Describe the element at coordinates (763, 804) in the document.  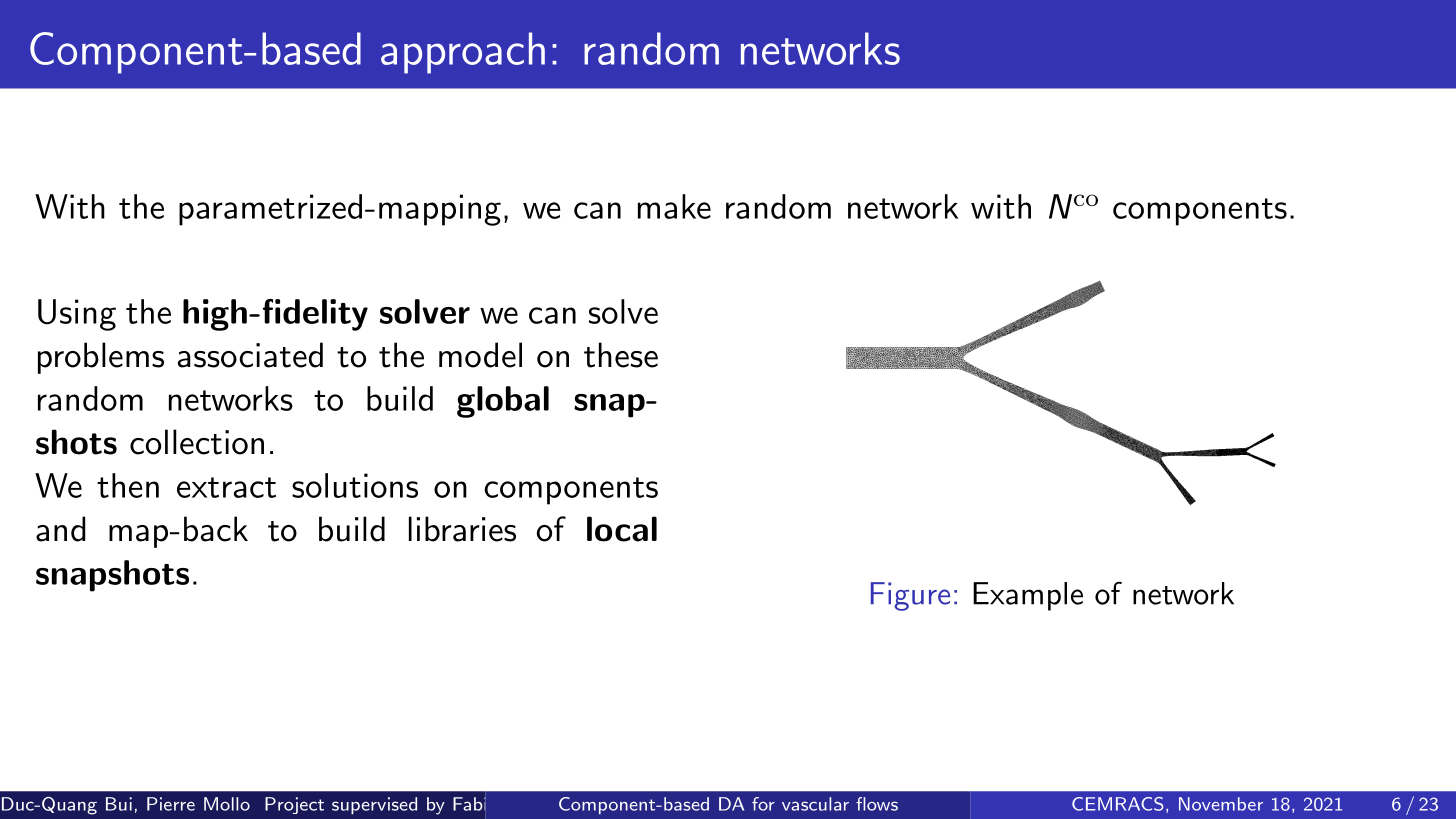
I see `for` at that location.
